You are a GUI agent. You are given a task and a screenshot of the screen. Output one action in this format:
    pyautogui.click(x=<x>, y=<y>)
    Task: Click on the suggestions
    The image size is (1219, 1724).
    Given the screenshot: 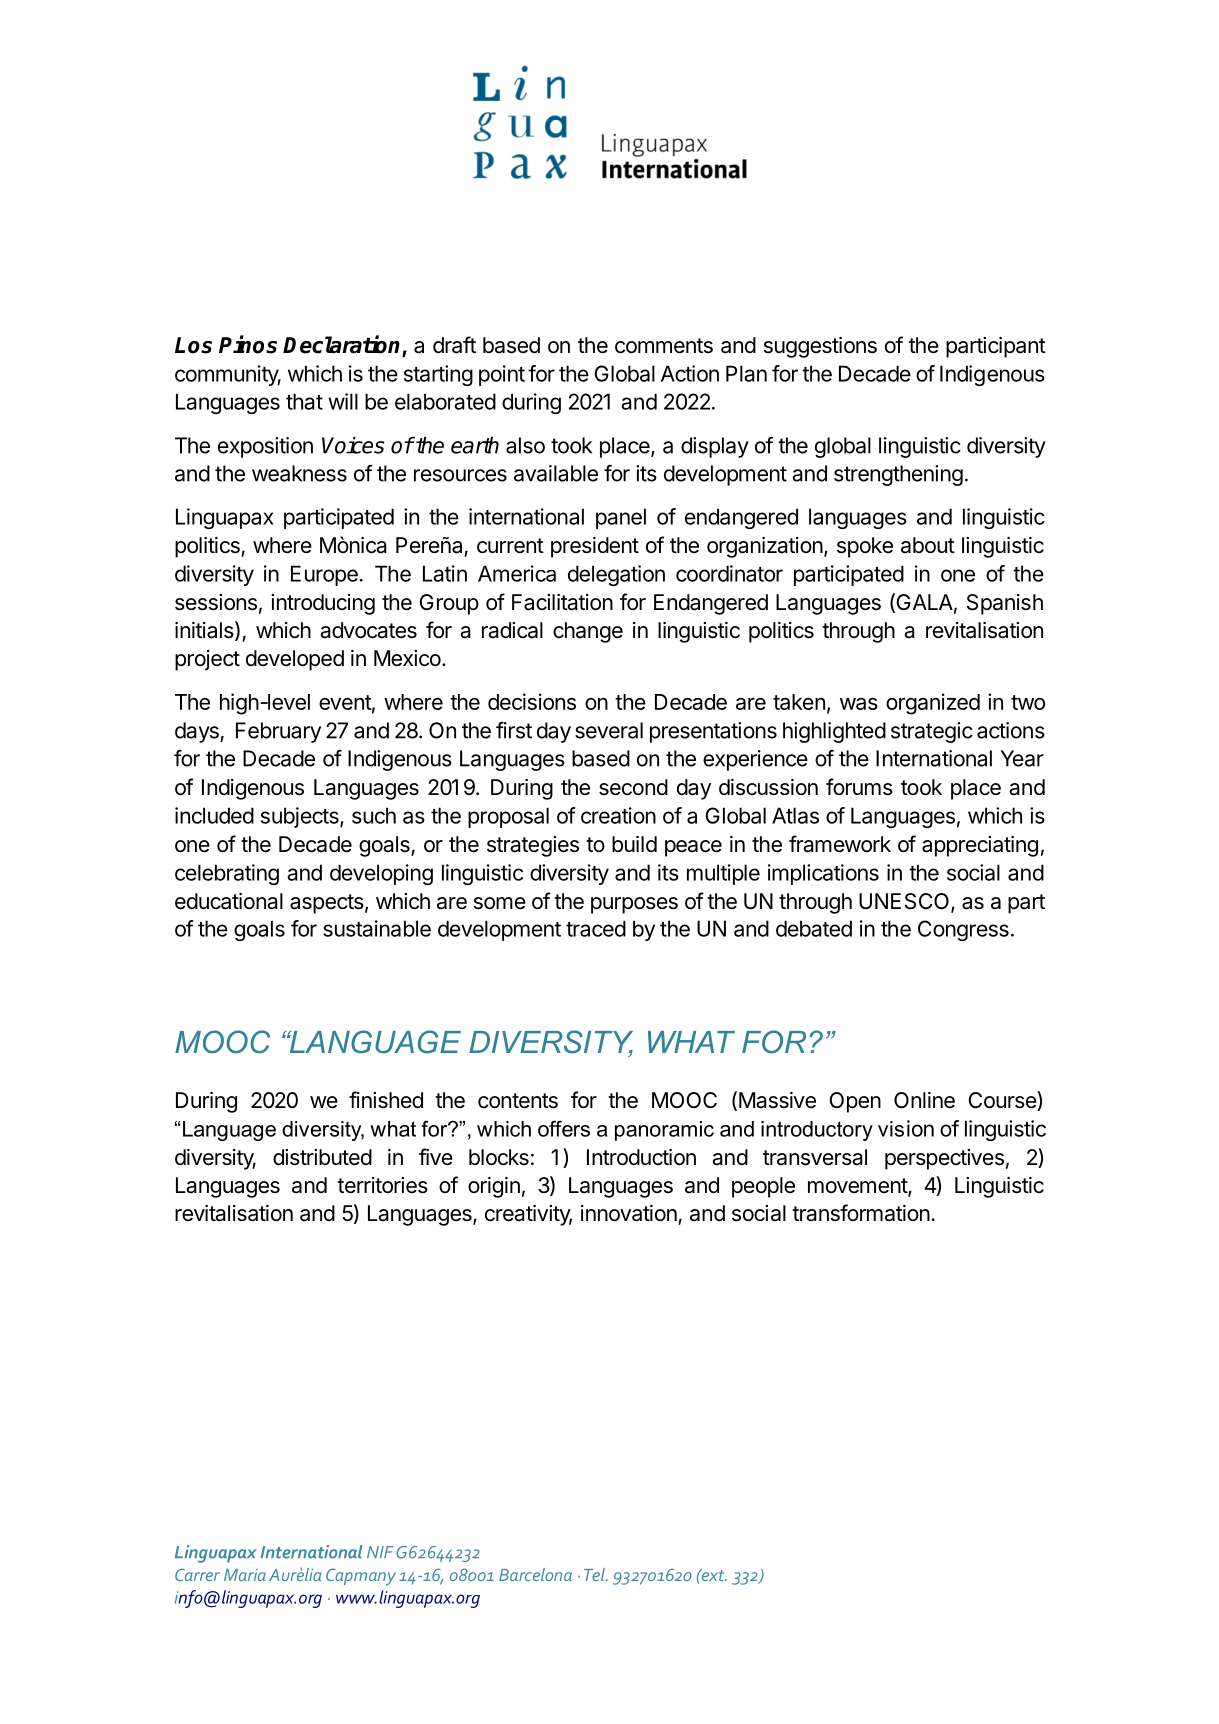 What is the action you would take?
    pyautogui.click(x=820, y=347)
